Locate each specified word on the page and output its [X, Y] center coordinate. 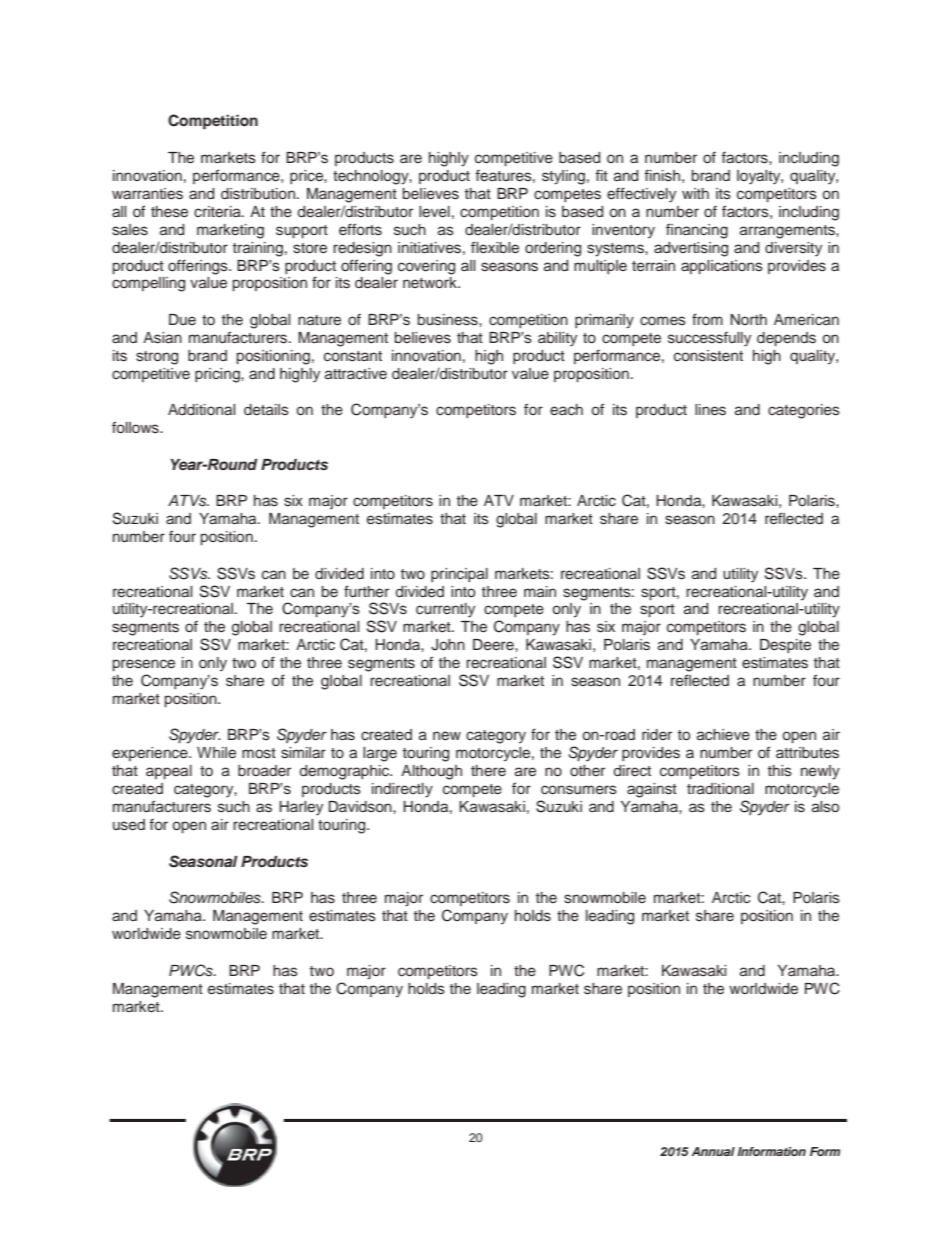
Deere [494, 645]
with [695, 193]
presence [144, 665]
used [129, 825]
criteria [218, 212]
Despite [785, 646]
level [434, 212]
